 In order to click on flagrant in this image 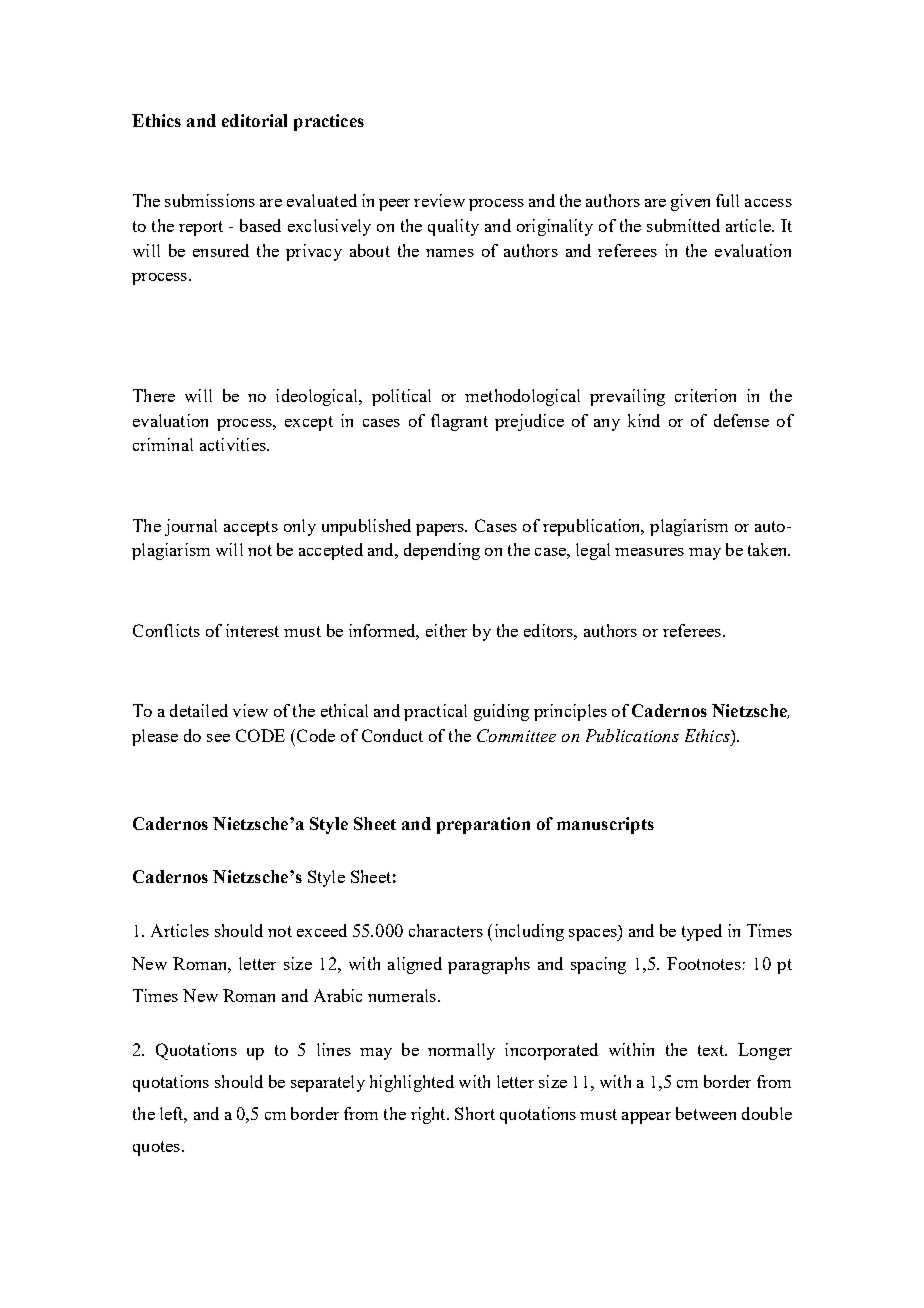, I will do `click(459, 422)`.
